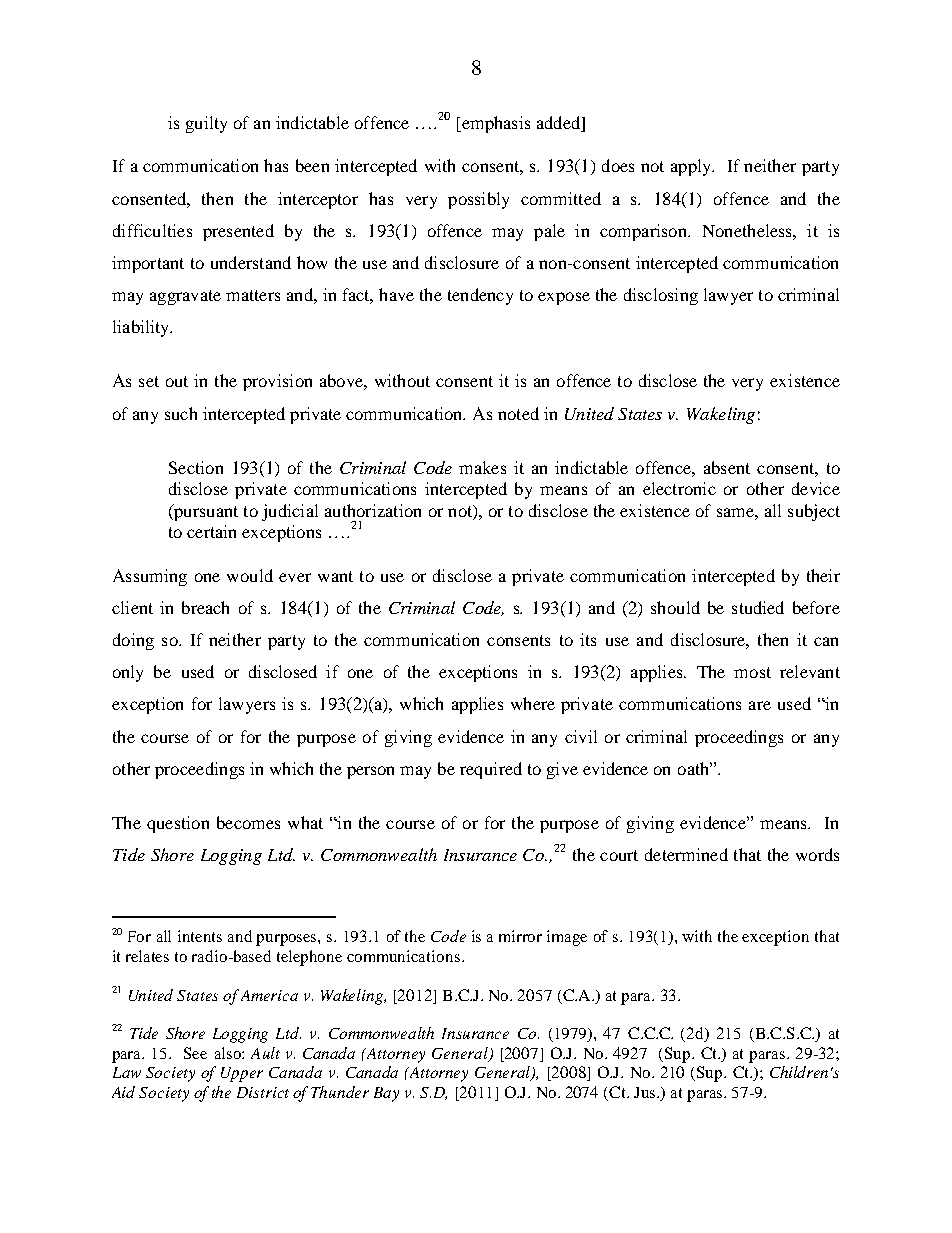  Describe the element at coordinates (386, 1094) in the screenshot. I see `Bay` at that location.
